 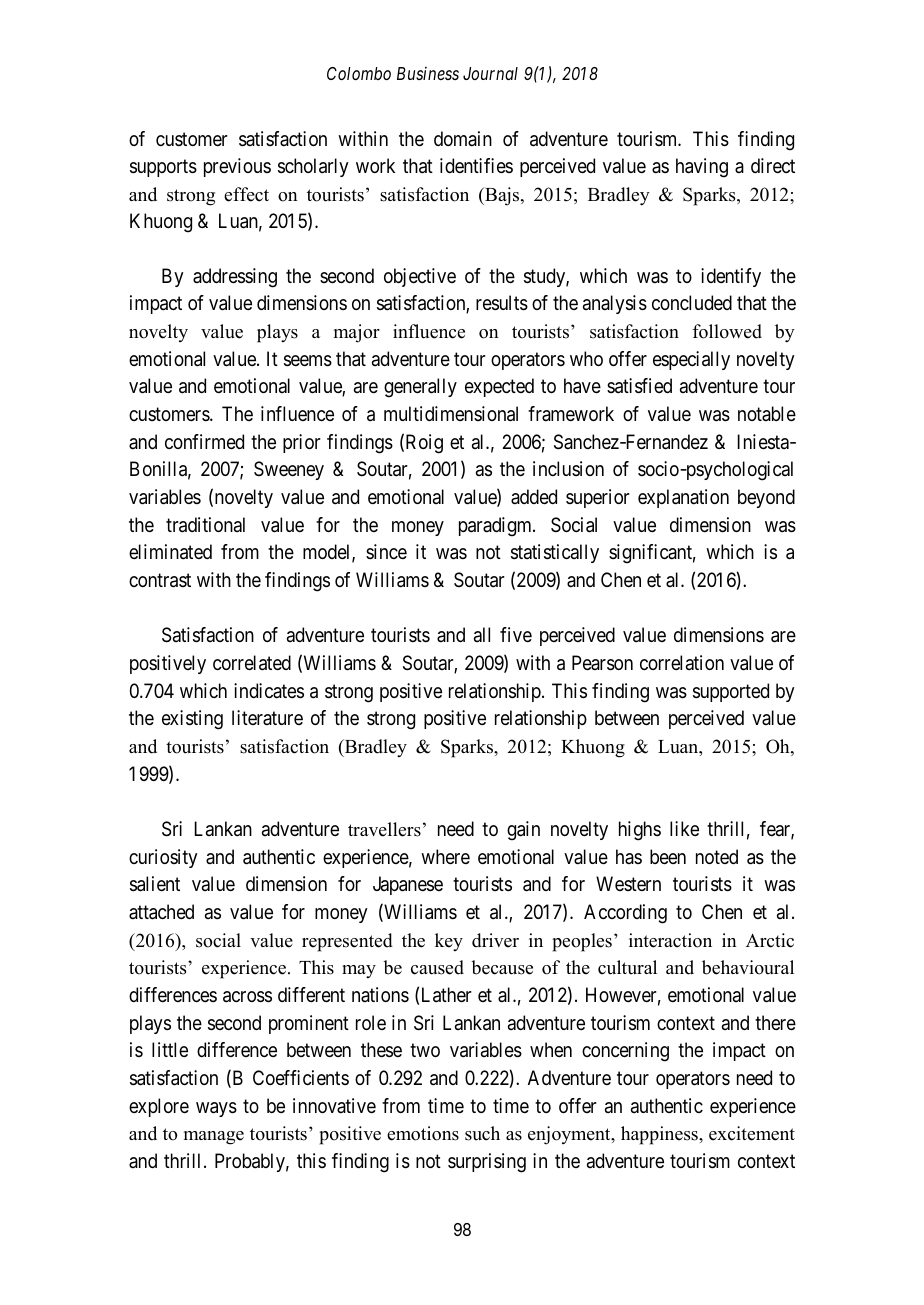 What do you see at coordinates (717, 856) in the image?
I see `noted` at bounding box center [717, 856].
